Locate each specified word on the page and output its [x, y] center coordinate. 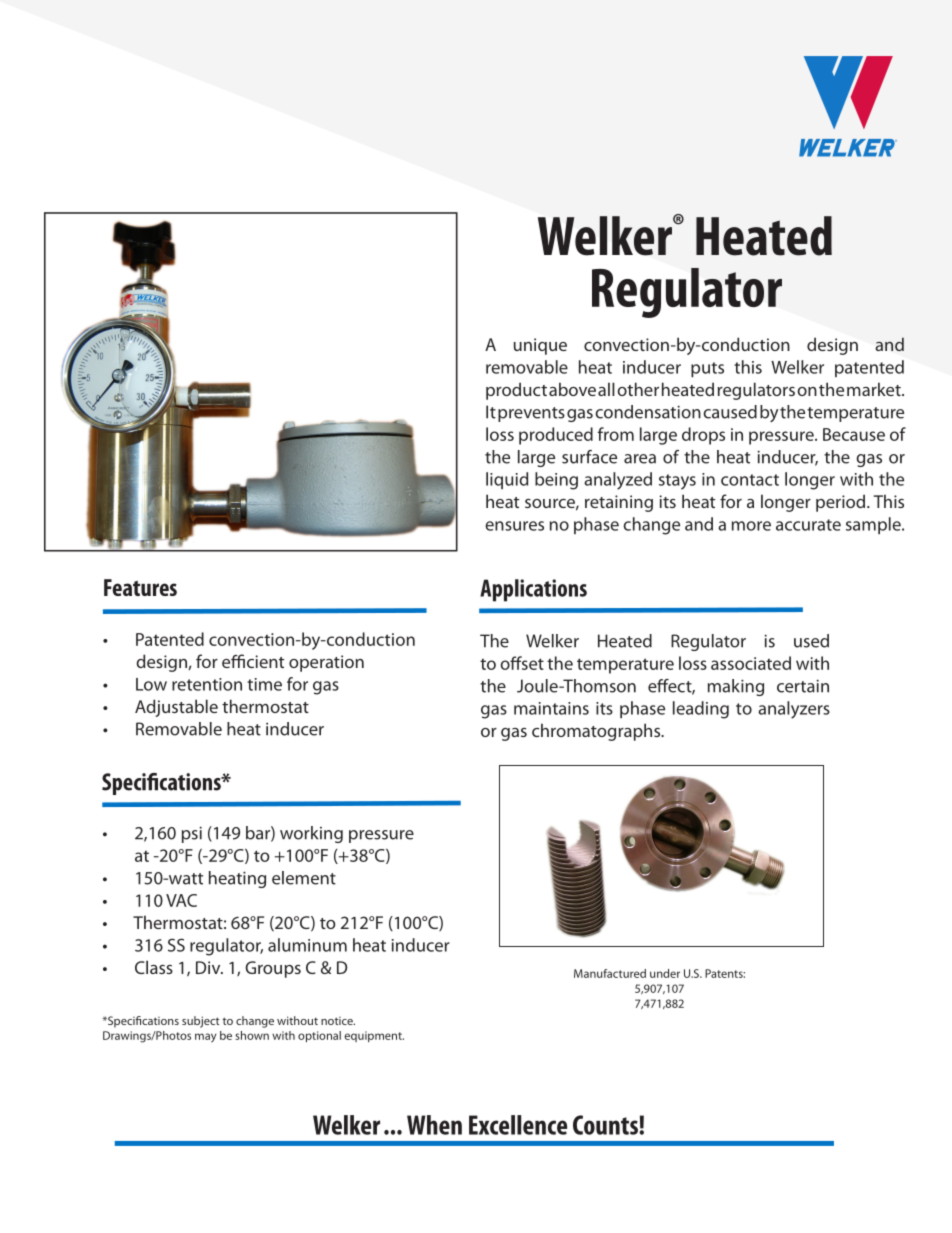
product [516, 391]
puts [707, 369]
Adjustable [176, 708]
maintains [551, 708]
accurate [808, 525]
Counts [606, 1125]
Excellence [518, 1125]
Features [140, 587]
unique [540, 346]
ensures [514, 526]
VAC [181, 900]
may [205, 1038]
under [665, 973]
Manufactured [610, 973]
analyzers [794, 710]
